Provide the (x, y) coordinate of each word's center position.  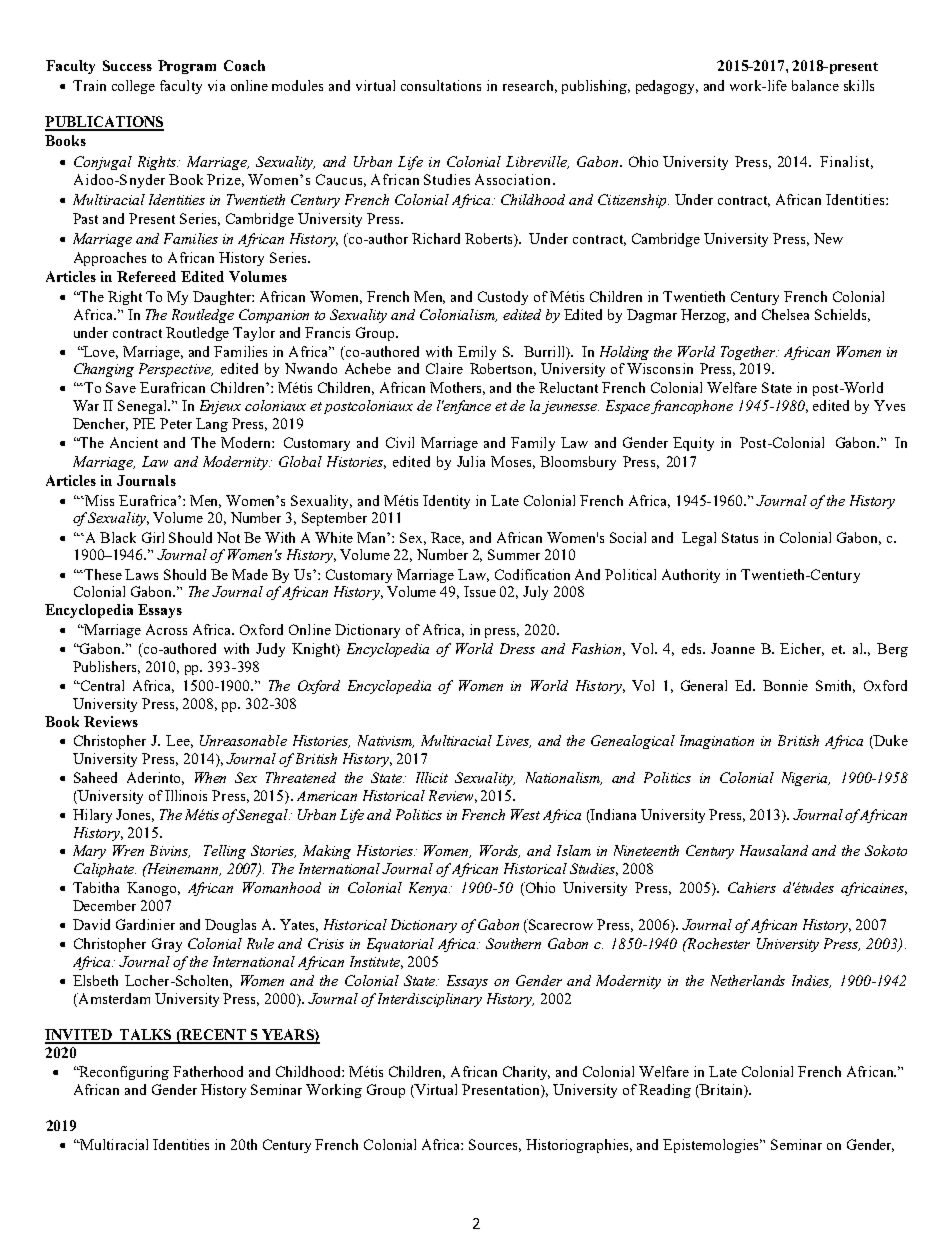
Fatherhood (208, 1071)
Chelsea (785, 314)
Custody (503, 298)
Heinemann (183, 869)
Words (500, 851)
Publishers (106, 667)
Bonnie (785, 685)
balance (815, 85)
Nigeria (806, 779)
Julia (471, 461)
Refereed (146, 276)
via (216, 85)
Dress (517, 648)
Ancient (134, 442)
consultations (441, 85)
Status (740, 537)
